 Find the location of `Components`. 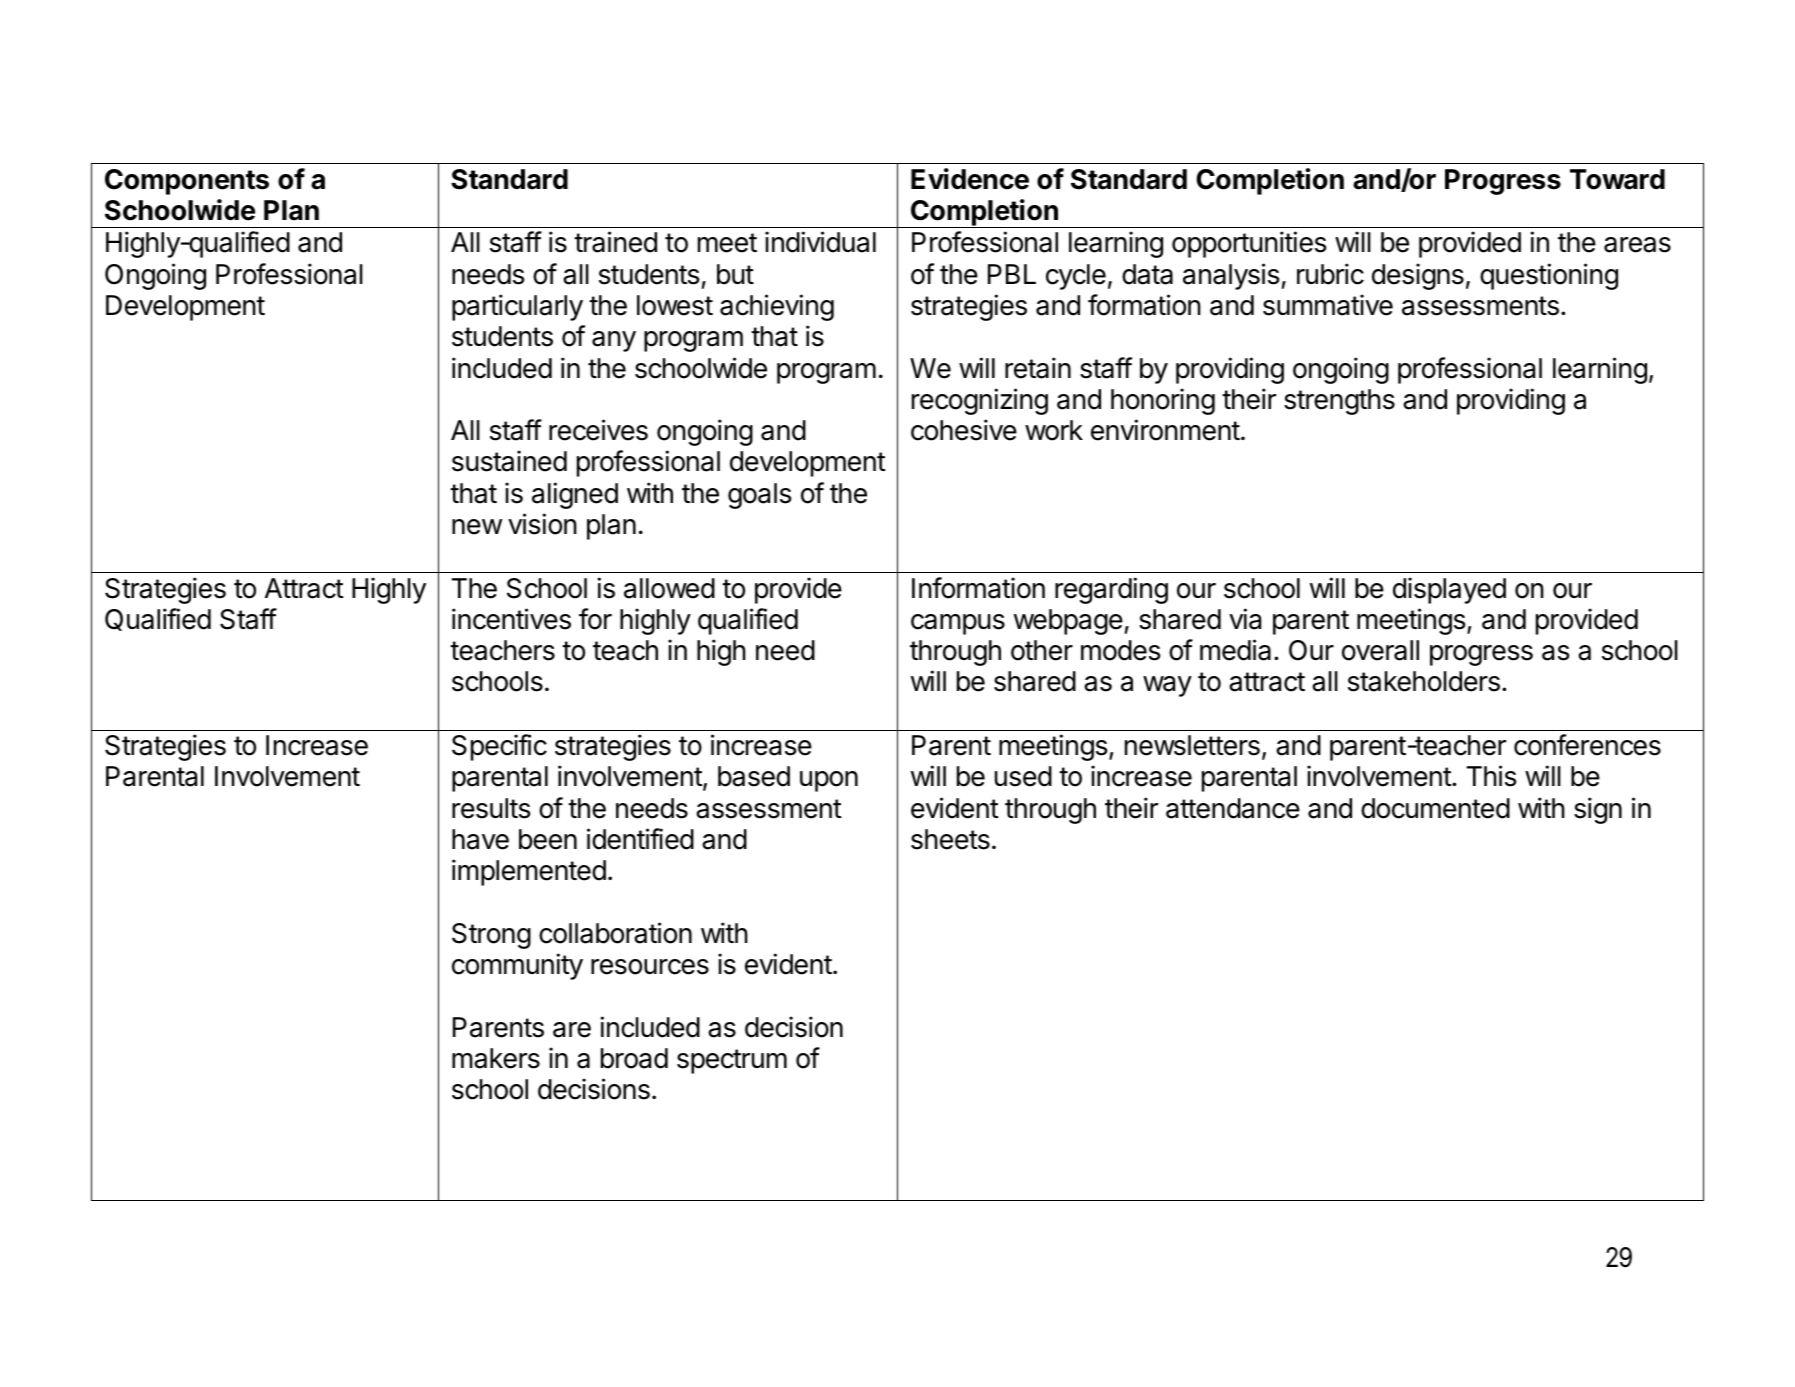

Components is located at coordinates (187, 182).
